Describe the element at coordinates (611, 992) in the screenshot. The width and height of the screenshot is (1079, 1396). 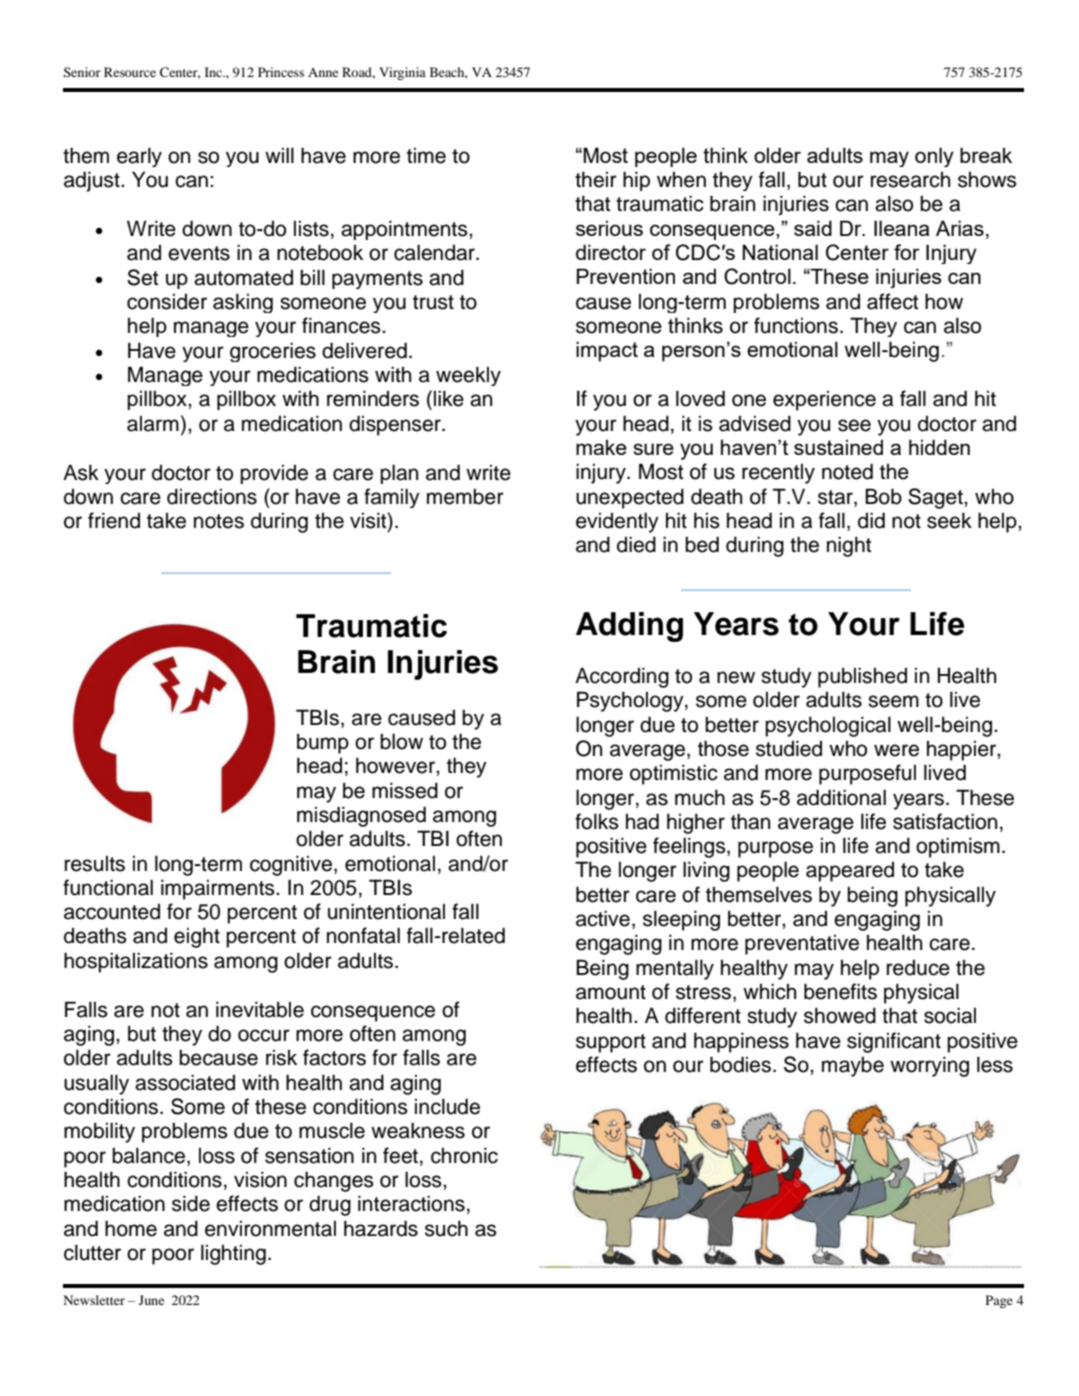
I see `amount` at that location.
